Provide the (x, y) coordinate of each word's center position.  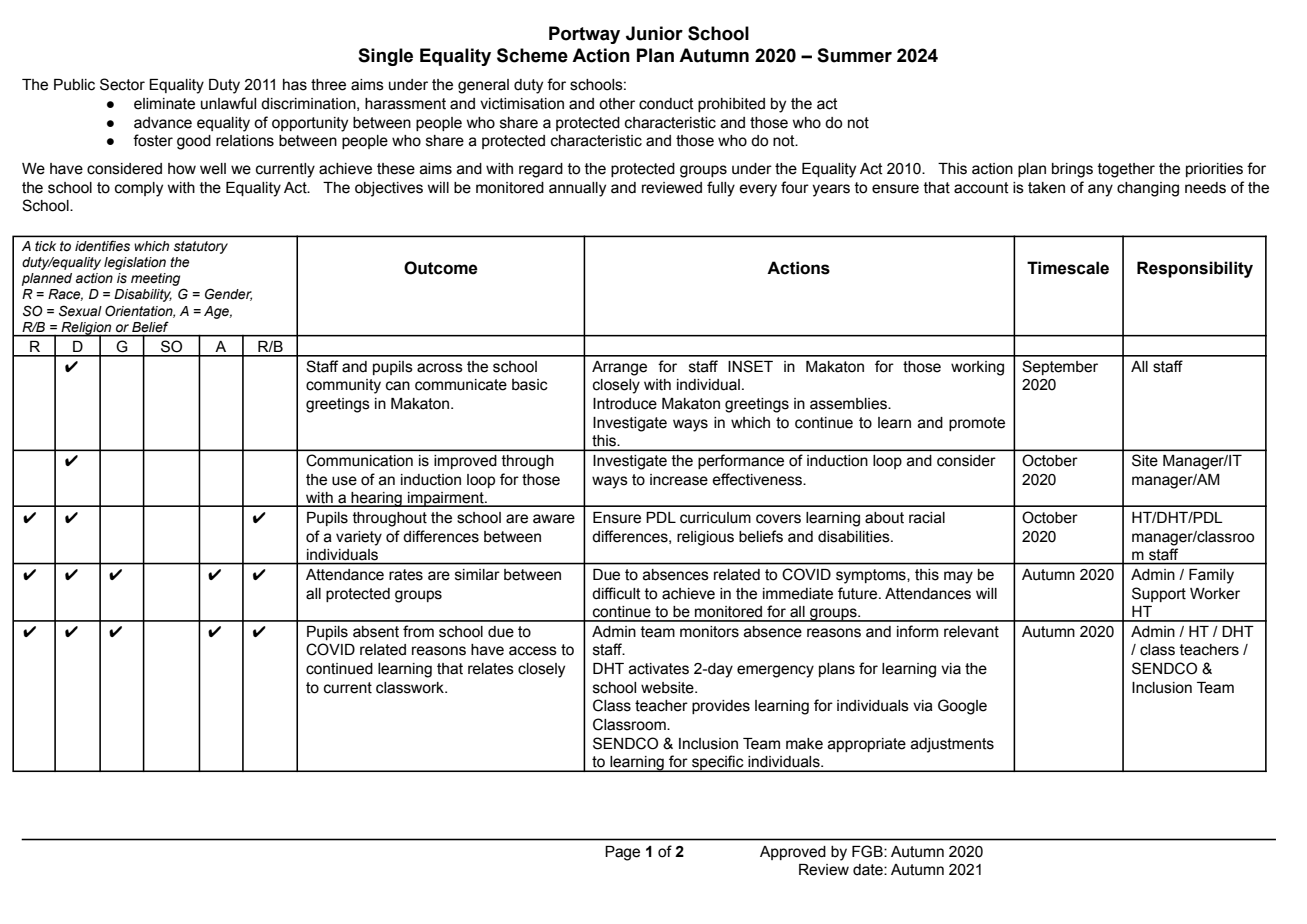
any (1100, 190)
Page (622, 853)
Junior (654, 33)
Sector (122, 84)
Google (962, 707)
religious (705, 538)
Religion (86, 329)
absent (376, 632)
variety (359, 538)
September (1060, 367)
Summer (854, 55)
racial (927, 518)
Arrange (619, 368)
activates (659, 669)
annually (577, 189)
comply (139, 189)
